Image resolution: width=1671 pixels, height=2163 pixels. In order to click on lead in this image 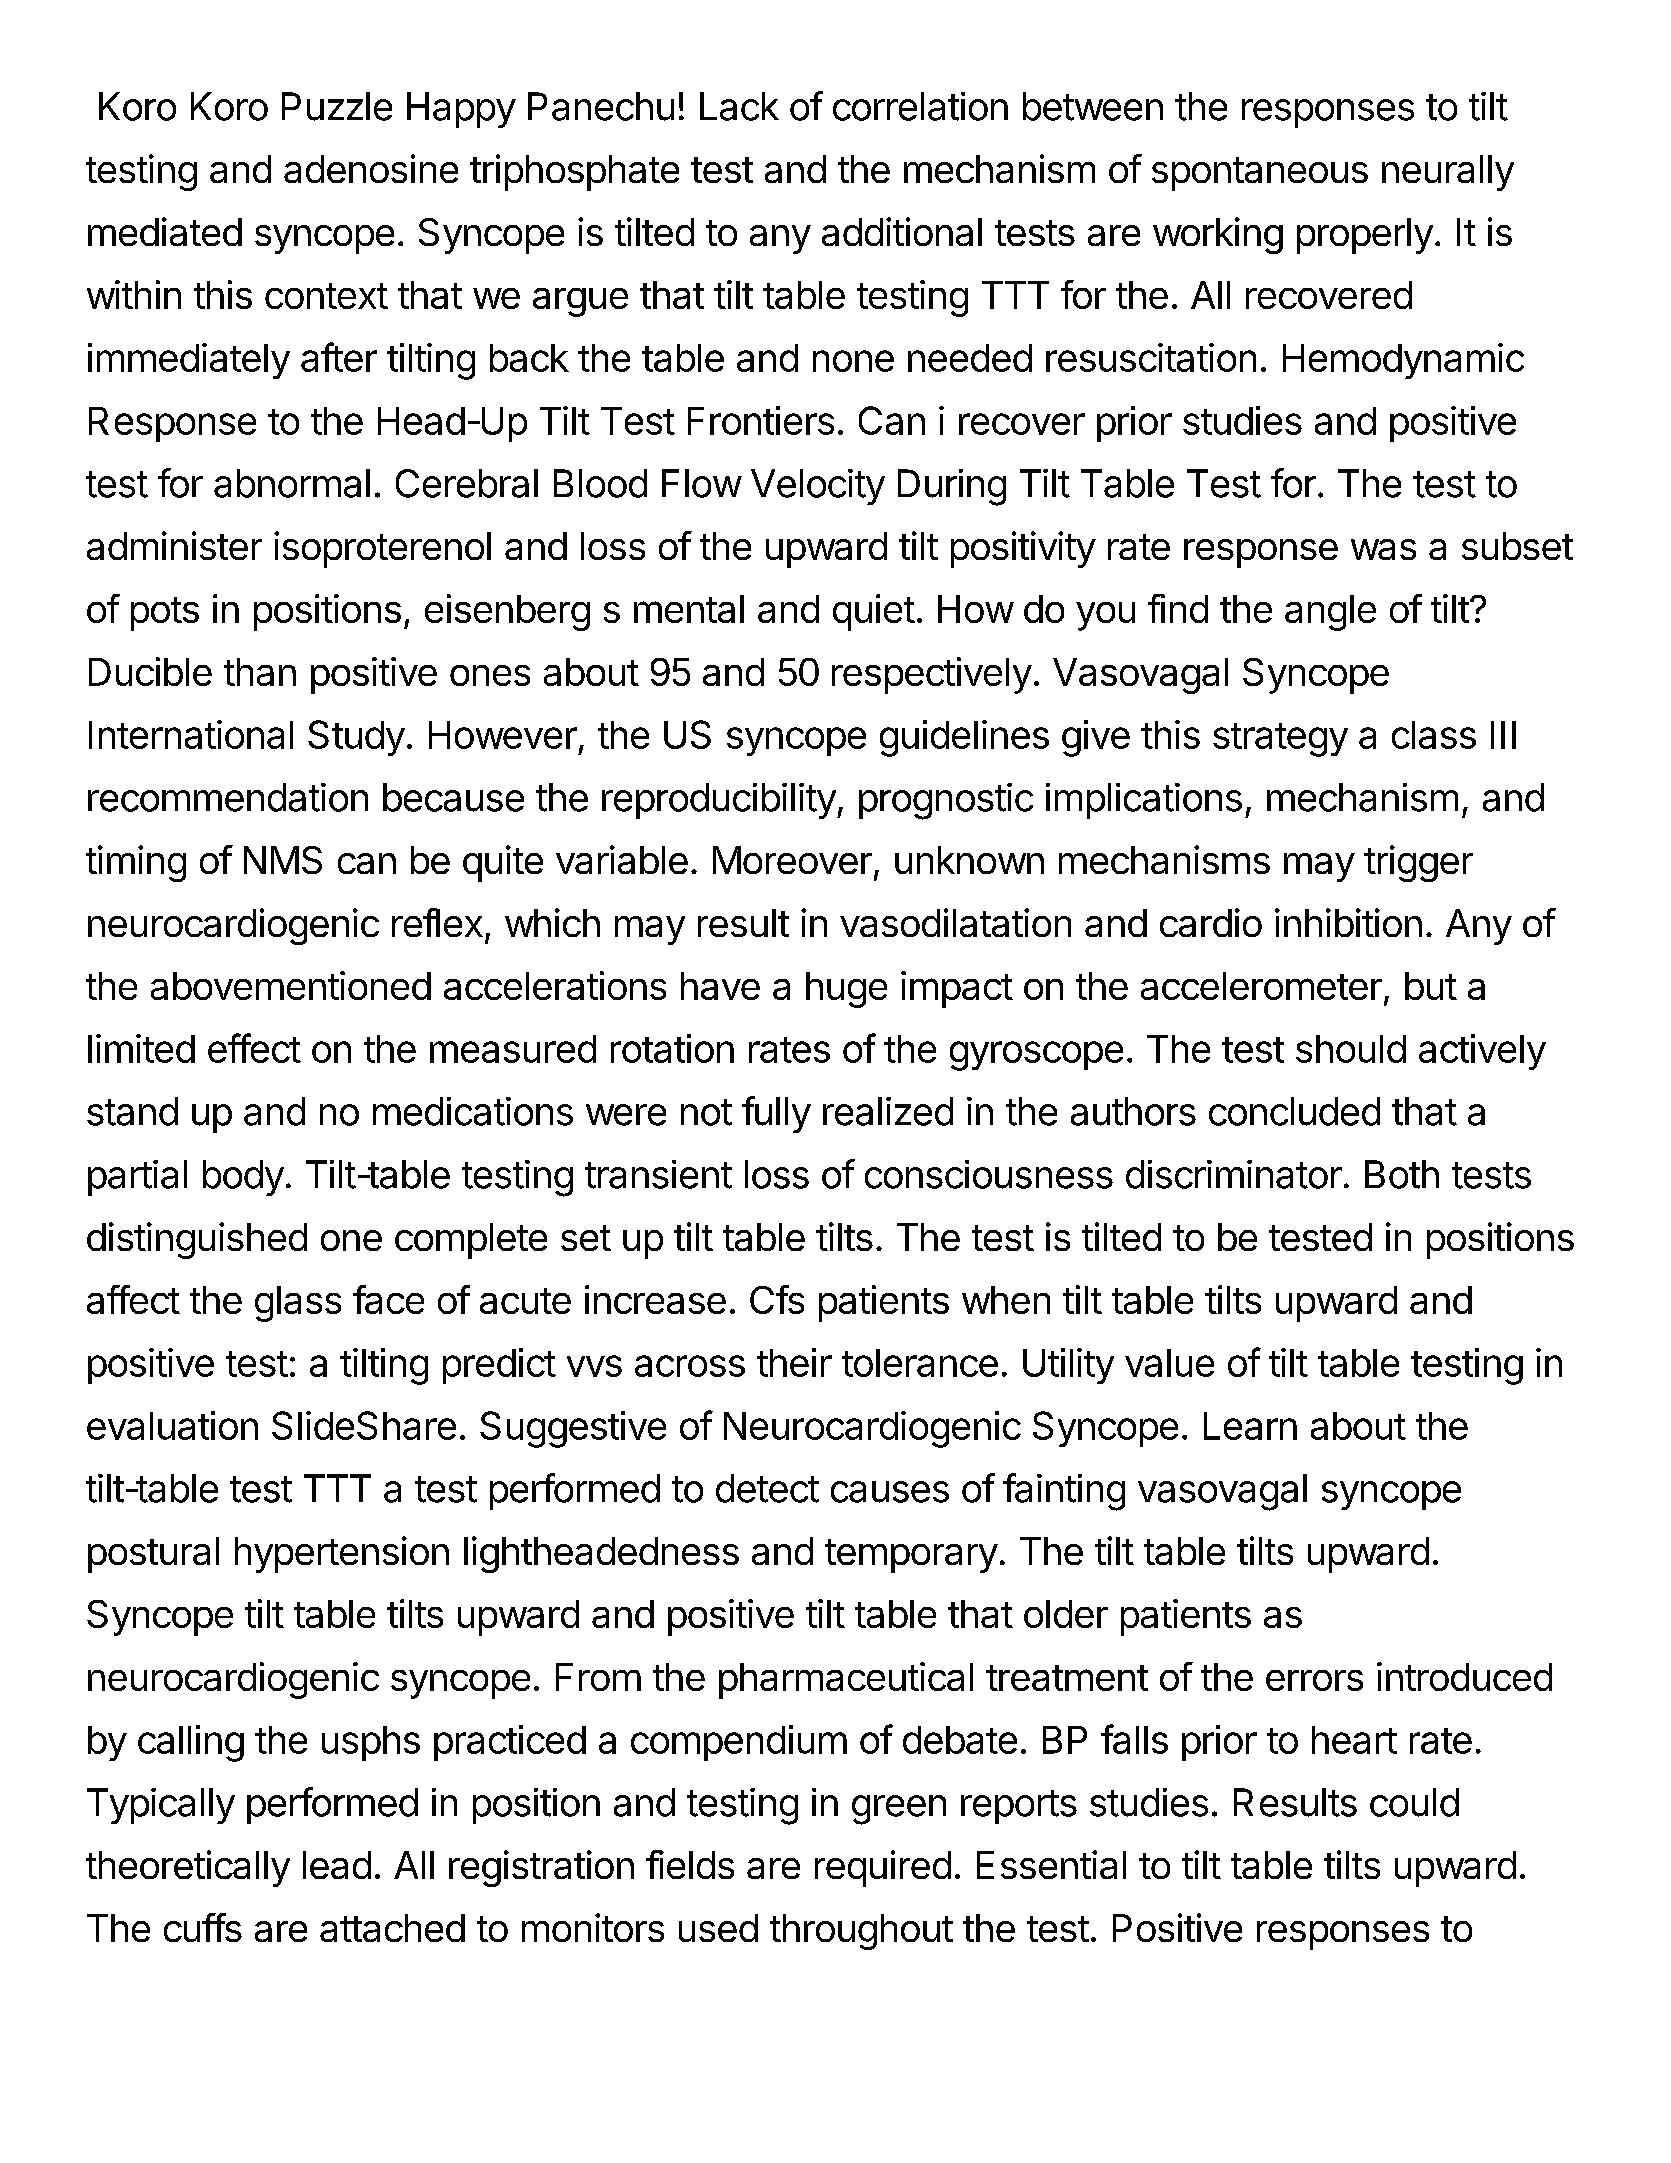, I will do `click(337, 1865)`.
